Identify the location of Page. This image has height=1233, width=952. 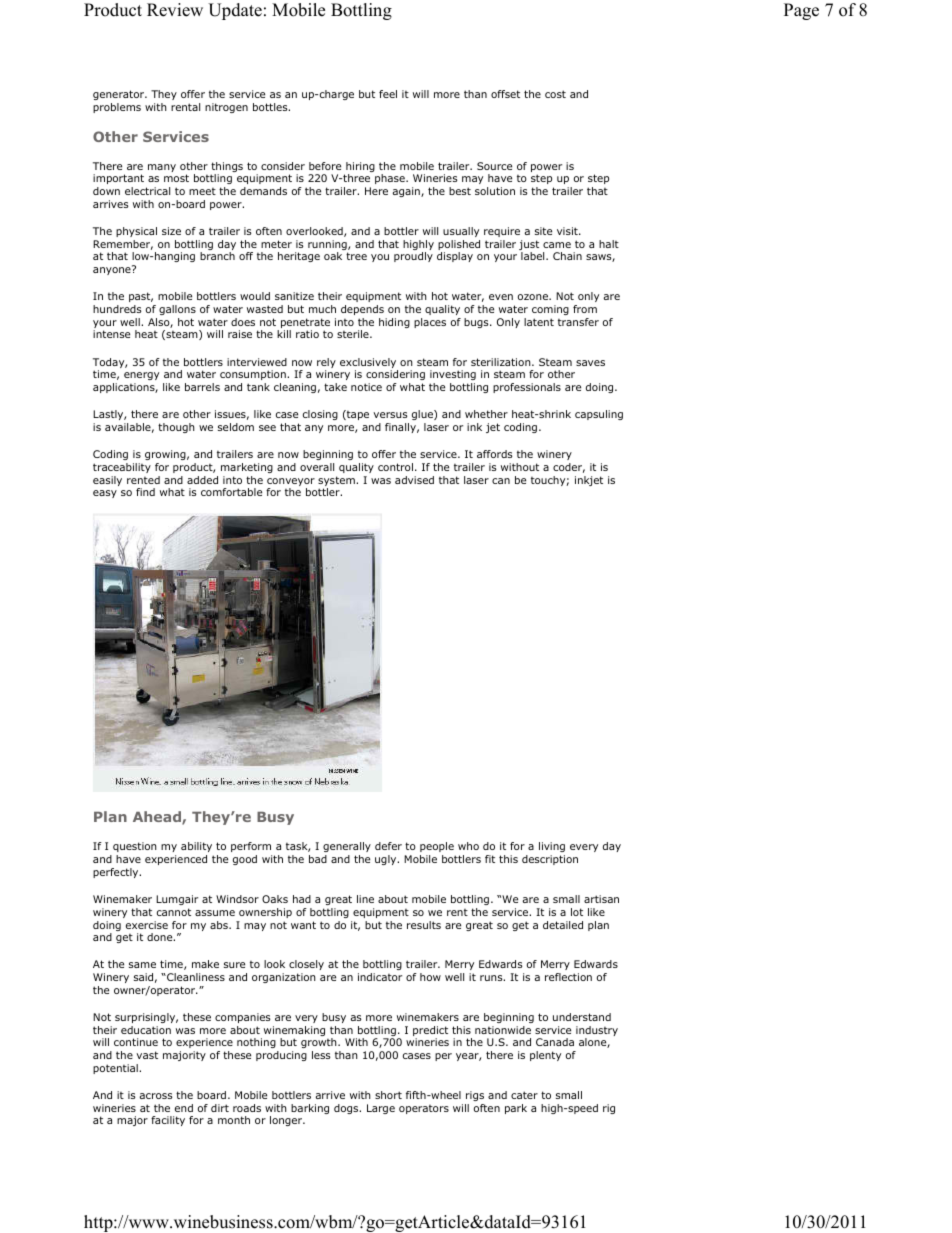
(801, 11).
